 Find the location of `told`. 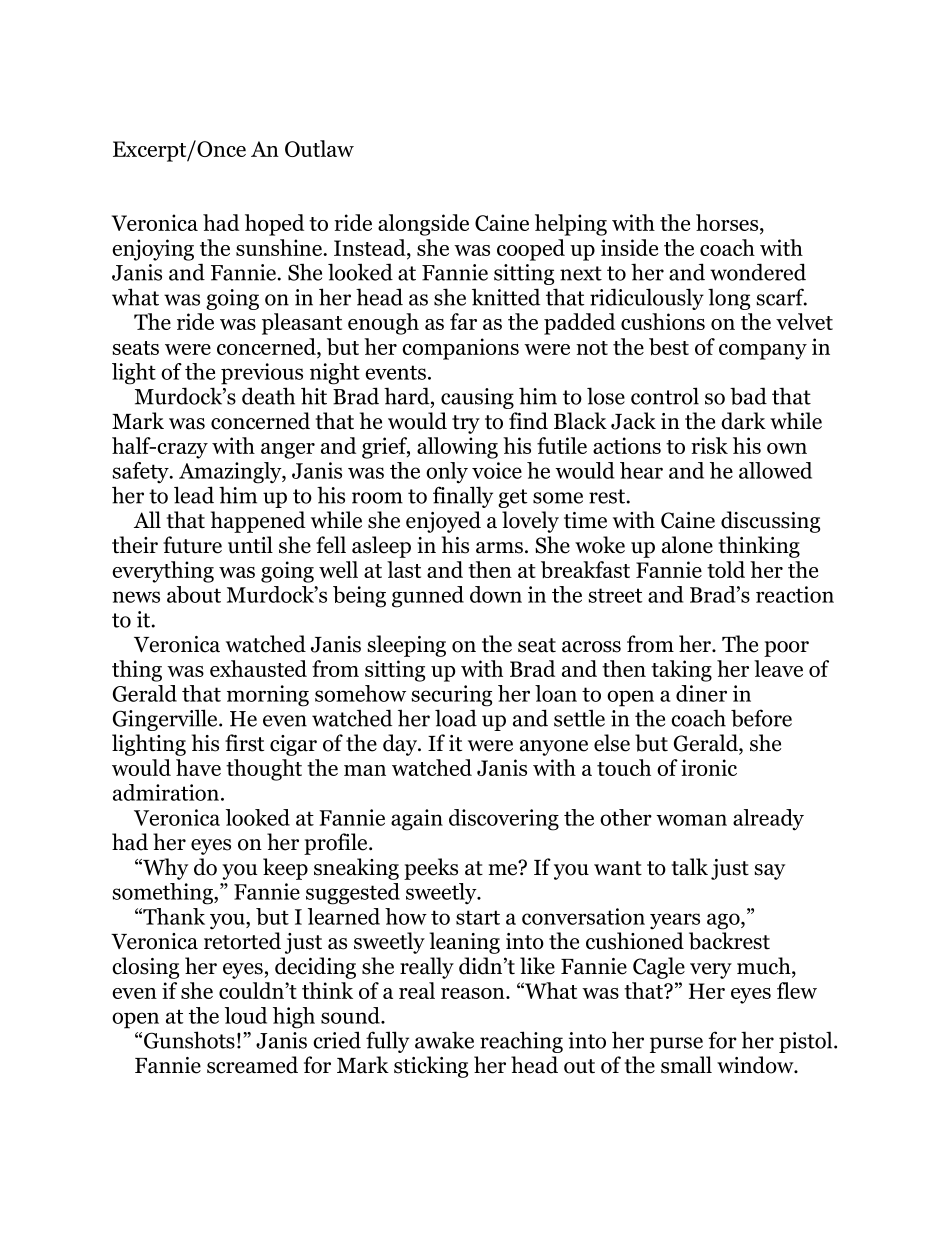

told is located at coordinates (726, 569).
